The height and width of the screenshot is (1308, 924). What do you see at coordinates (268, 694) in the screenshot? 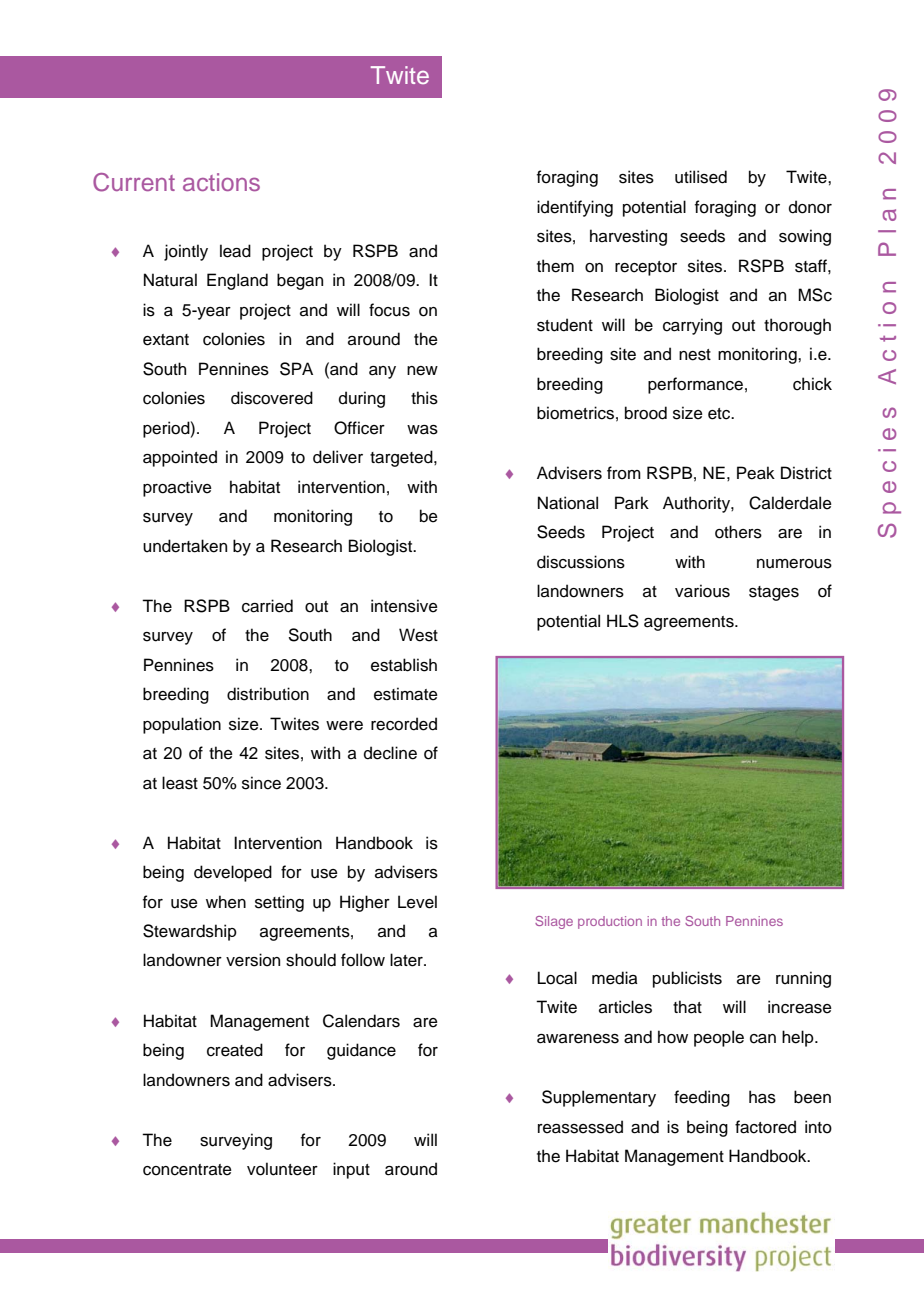
I see `distribution` at bounding box center [268, 694].
